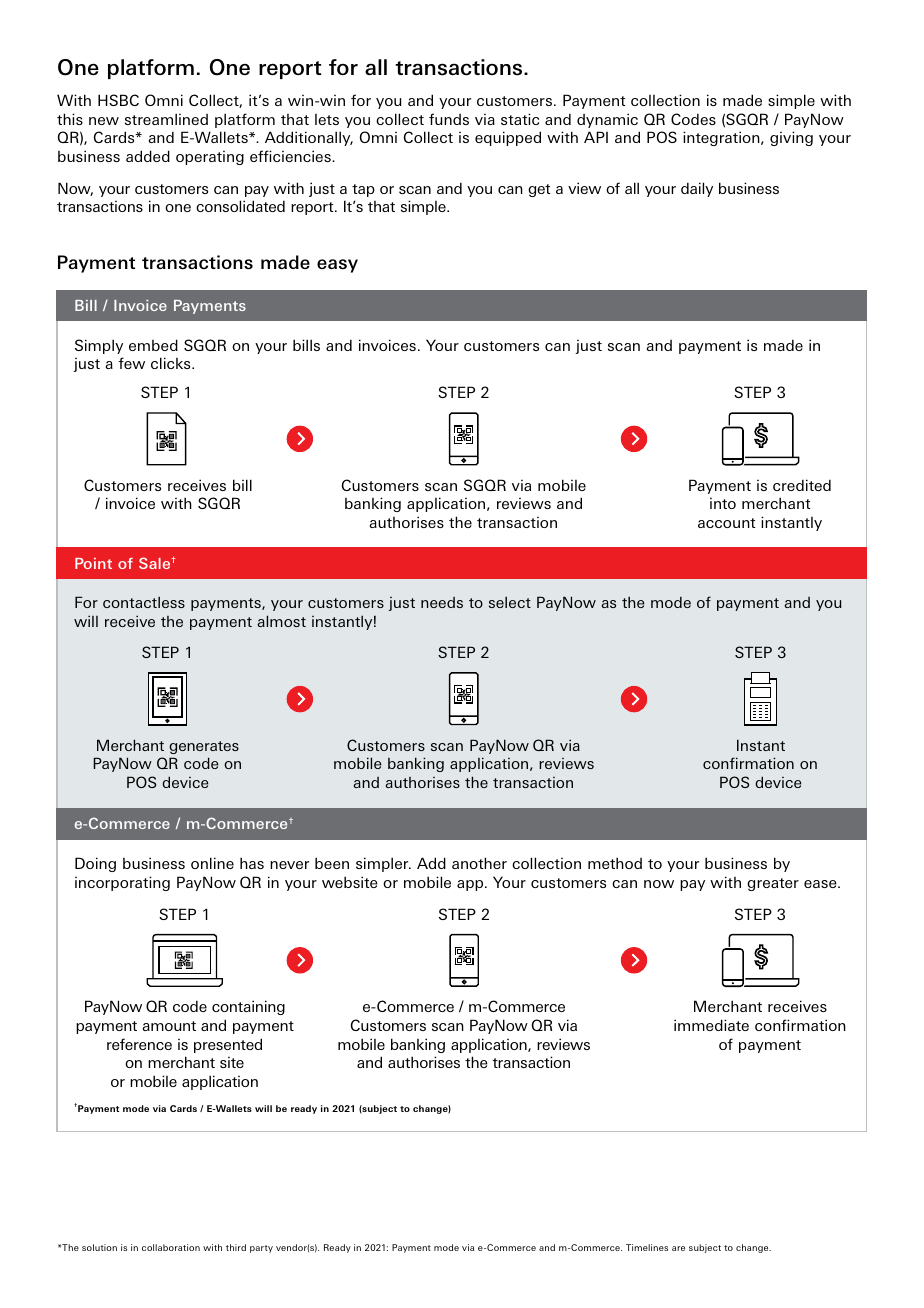 This document has height=1308, width=924. Describe the element at coordinates (337, 266) in the document. I see `easy` at that location.
